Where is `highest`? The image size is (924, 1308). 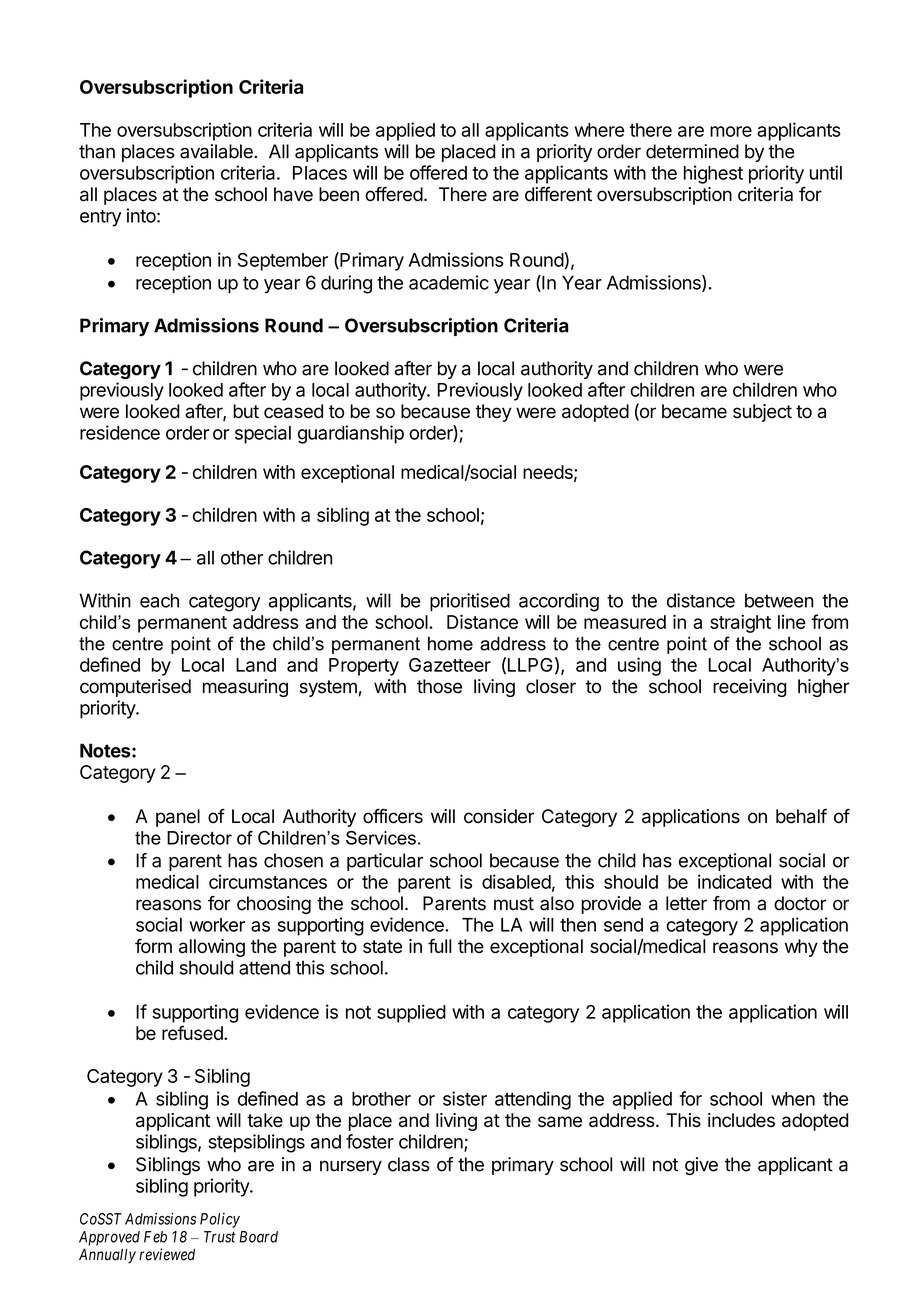
highest is located at coordinates (713, 174).
